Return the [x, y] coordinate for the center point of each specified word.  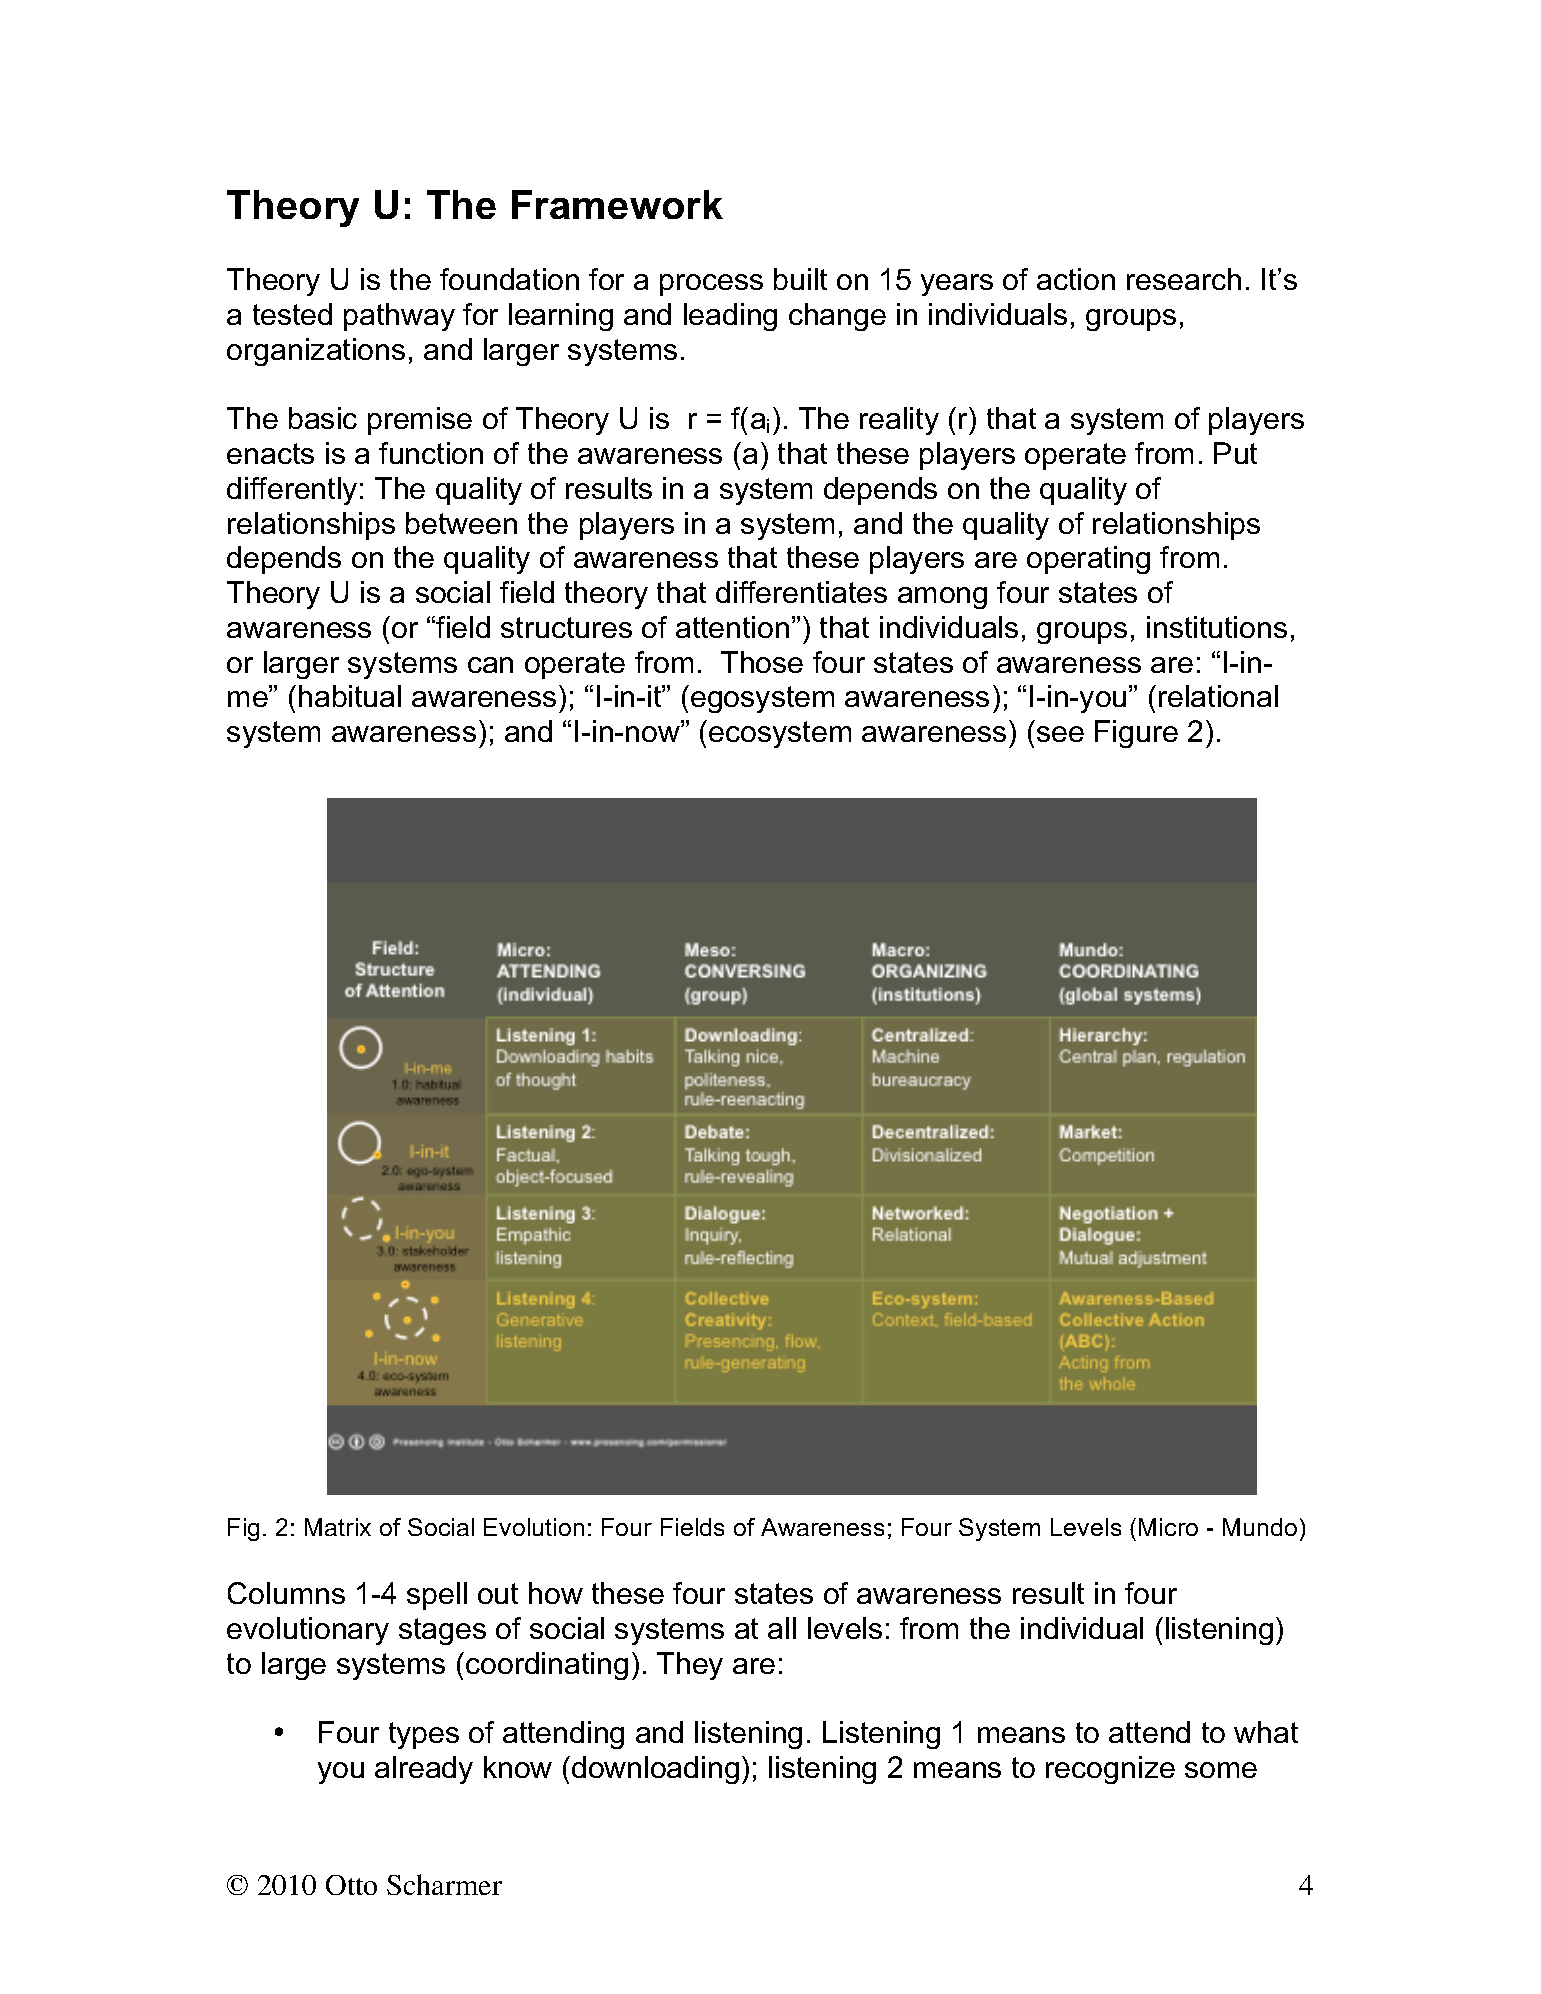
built [800, 279]
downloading [655, 1770]
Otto [351, 1885]
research [1184, 279]
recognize [1110, 1770]
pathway [399, 317]
